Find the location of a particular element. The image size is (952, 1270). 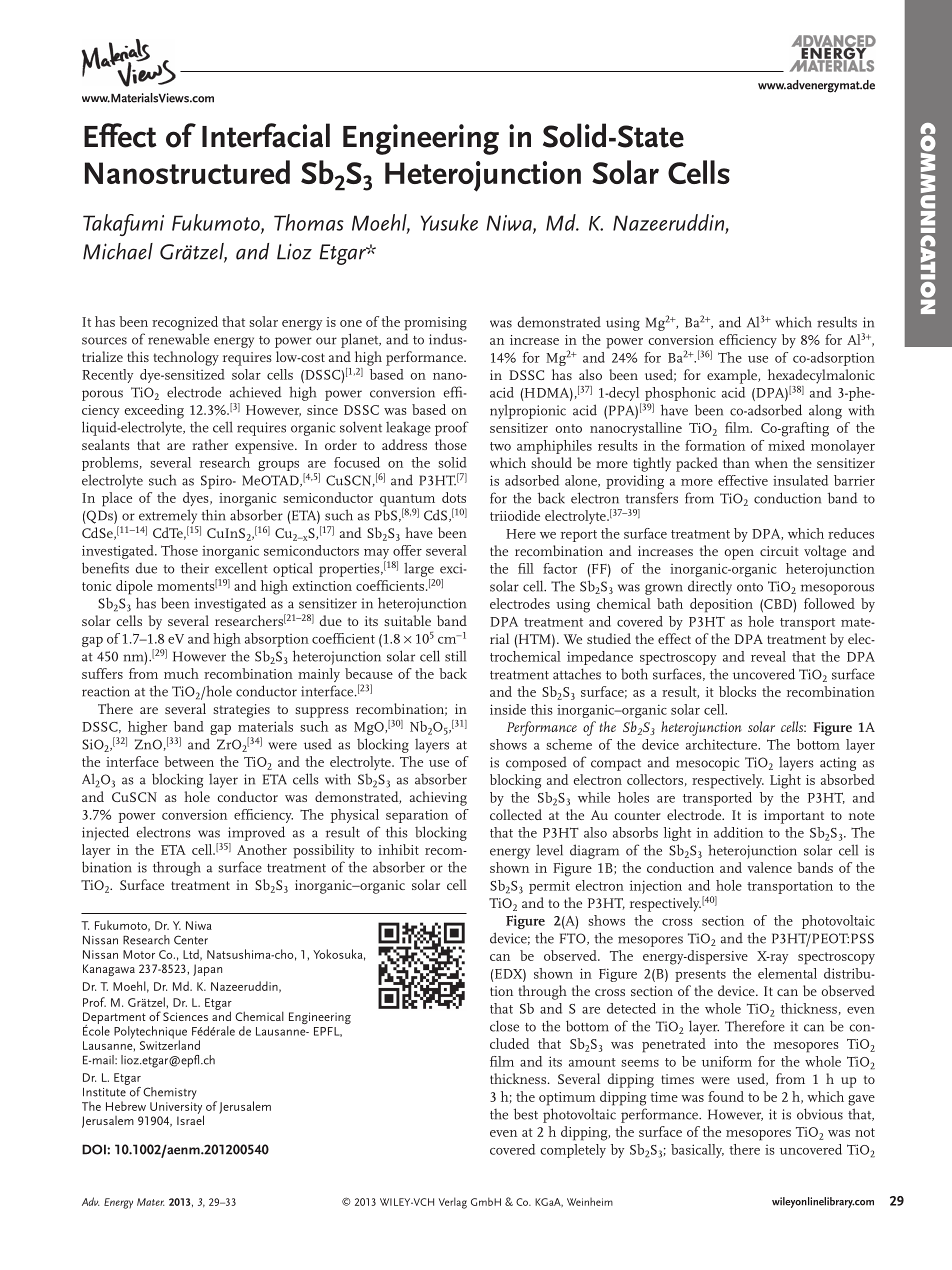

improved is located at coordinates (256, 833).
